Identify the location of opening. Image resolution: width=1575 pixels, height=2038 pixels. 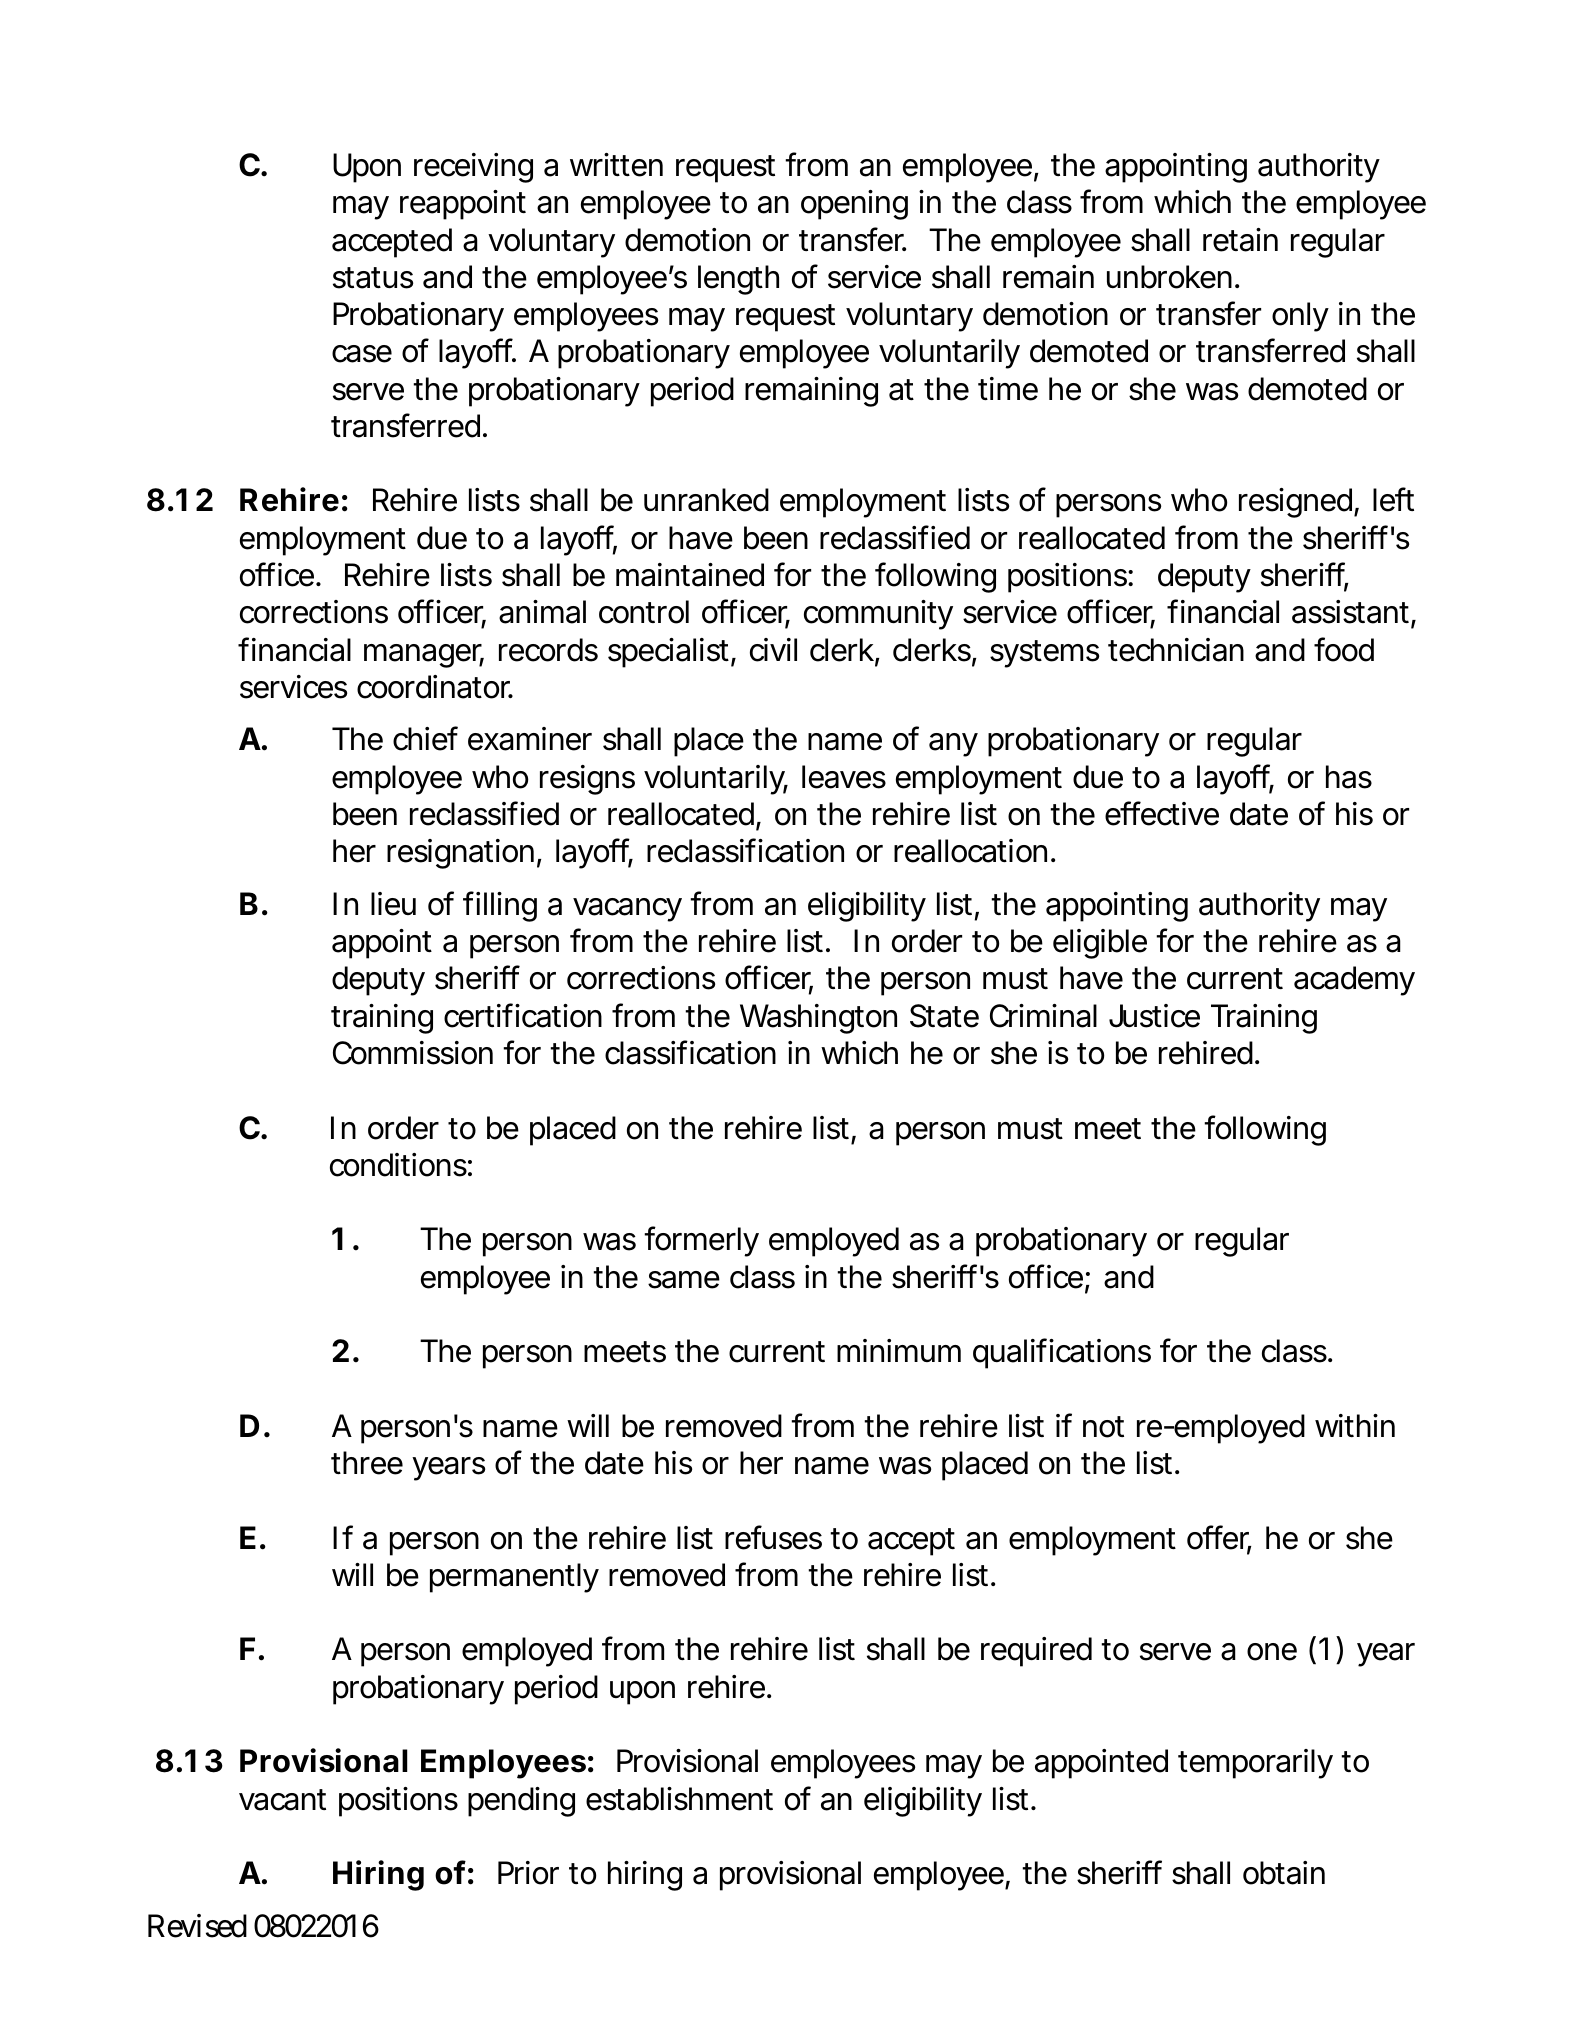
(854, 205).
